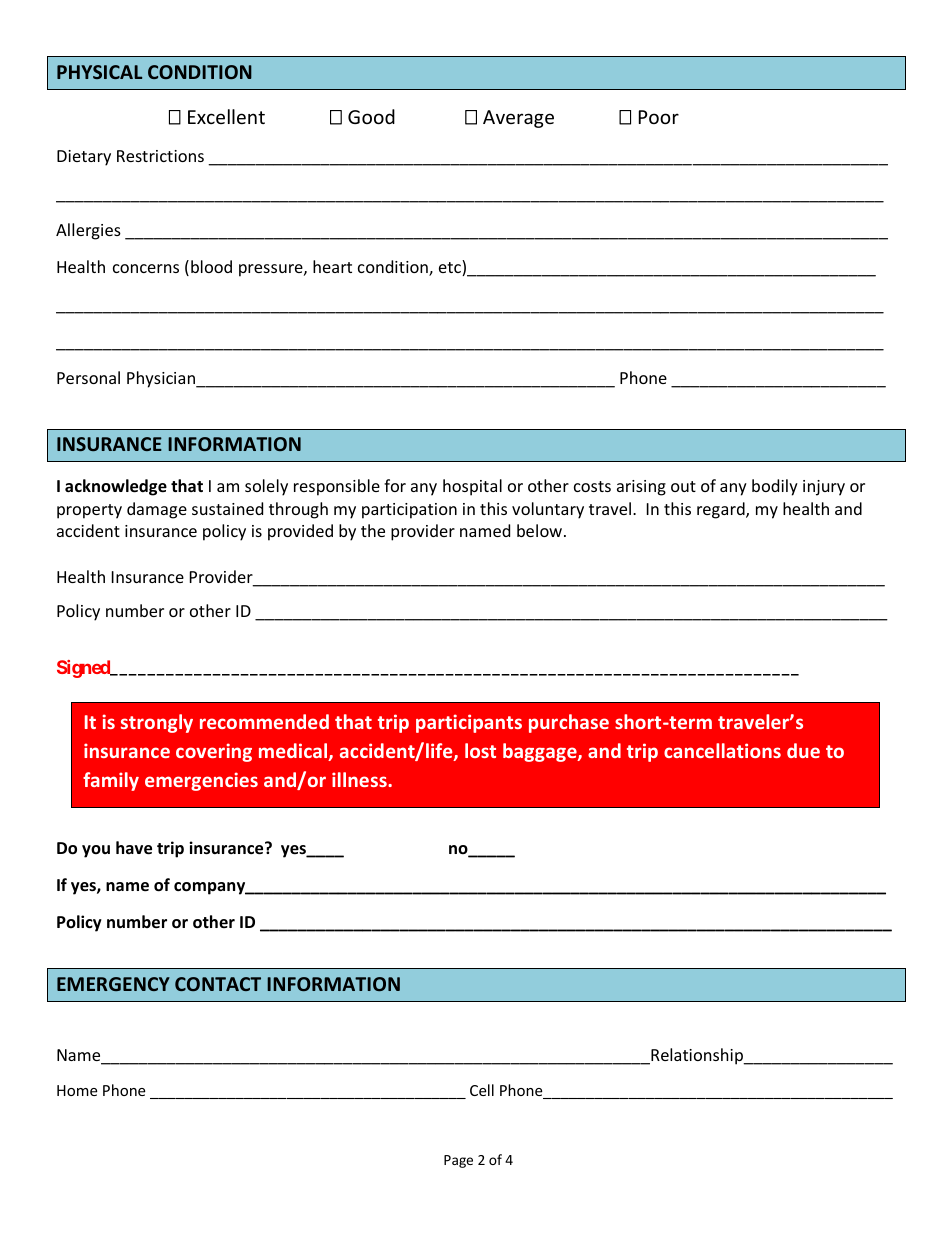 This screenshot has height=1233, width=952. I want to click on Restrictions, so click(160, 156).
